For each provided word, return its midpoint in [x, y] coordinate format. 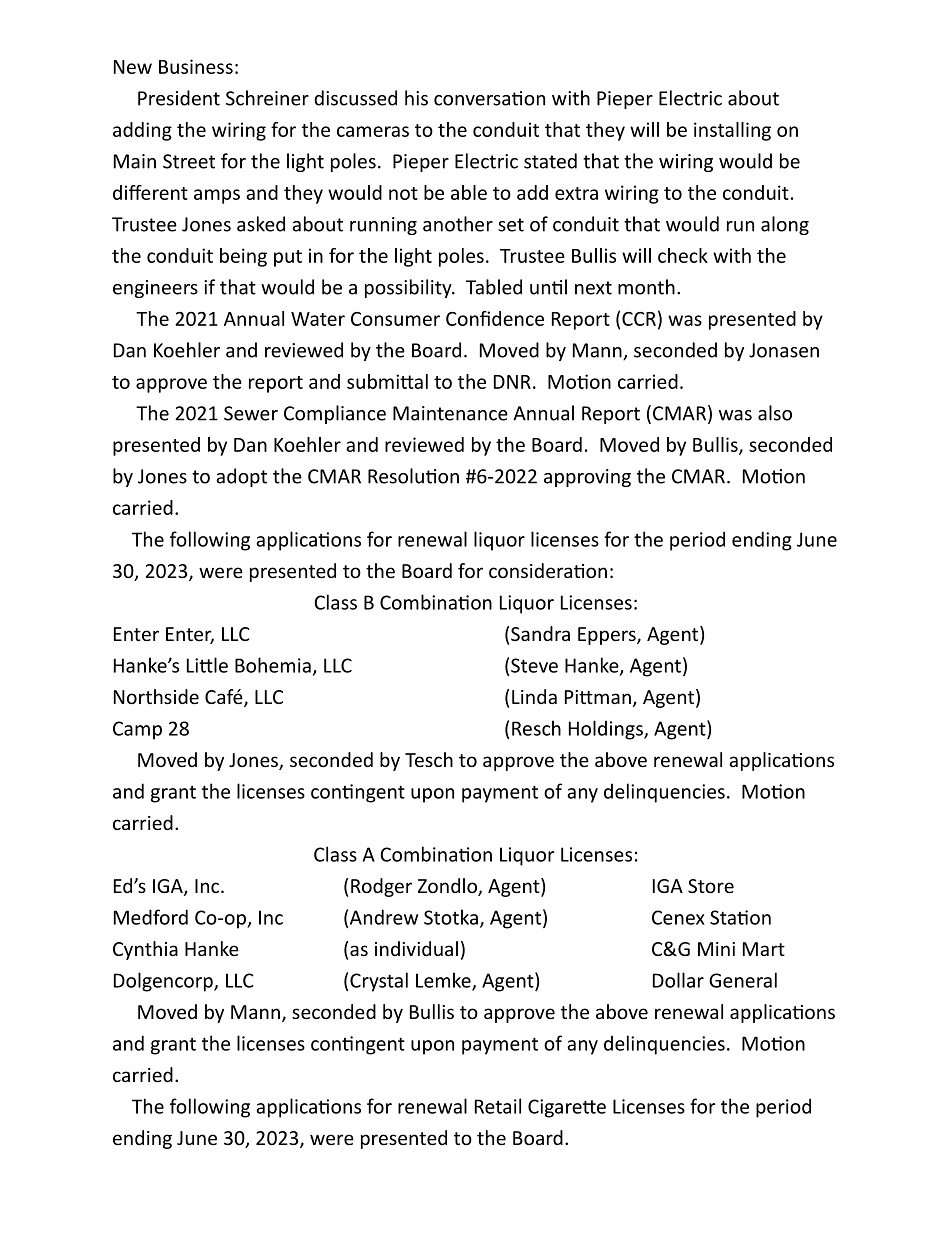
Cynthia [145, 950]
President [179, 98]
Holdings [607, 730]
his [416, 98]
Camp [137, 730]
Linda [534, 696]
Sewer [251, 413]
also [775, 413]
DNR [512, 382]
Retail [498, 1106]
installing [732, 131]
